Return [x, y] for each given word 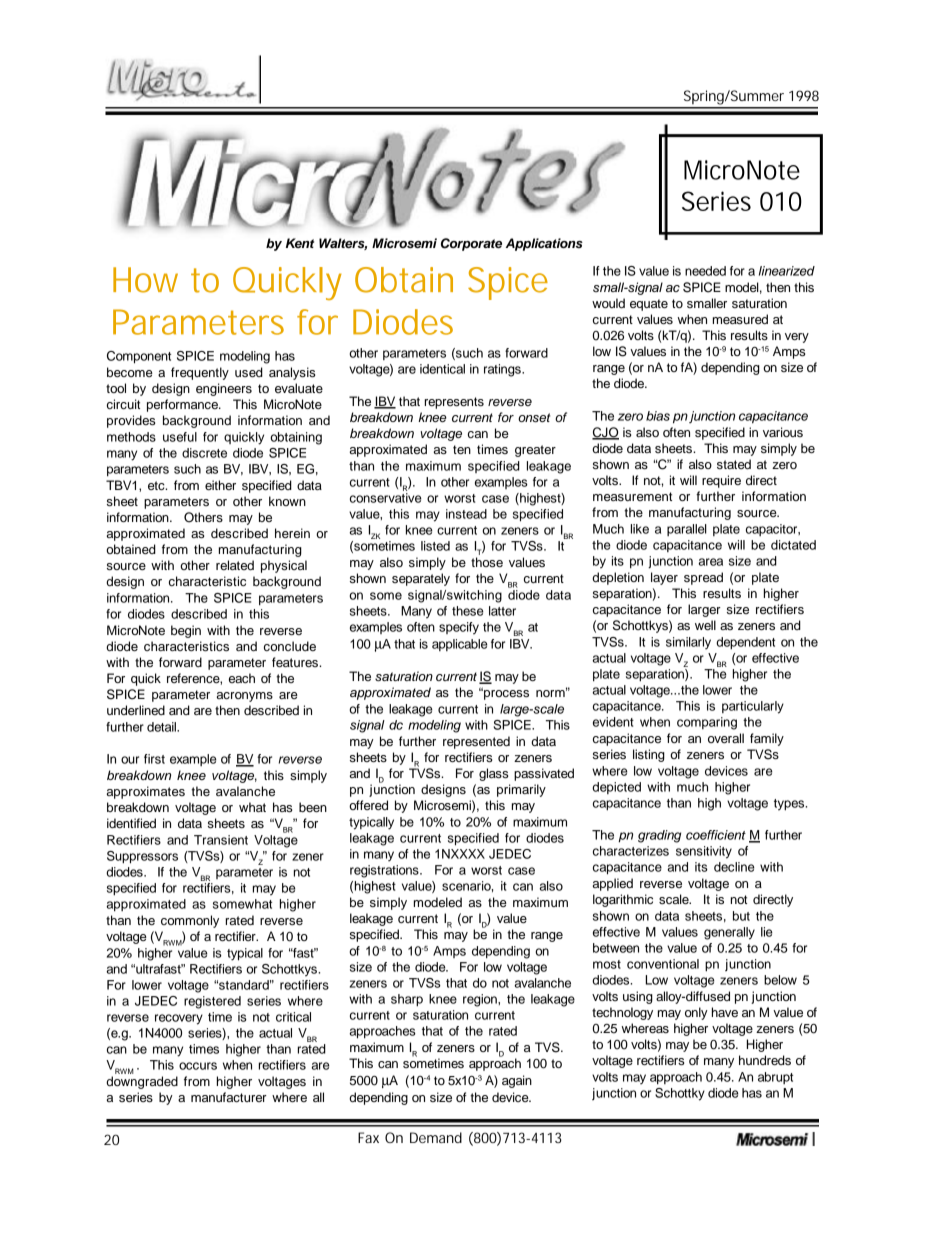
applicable [460, 645]
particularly [753, 707]
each [242, 678]
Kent [300, 243]
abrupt [775, 1078]
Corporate [471, 244]
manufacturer [229, 1097]
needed [705, 271]
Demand [436, 1137]
